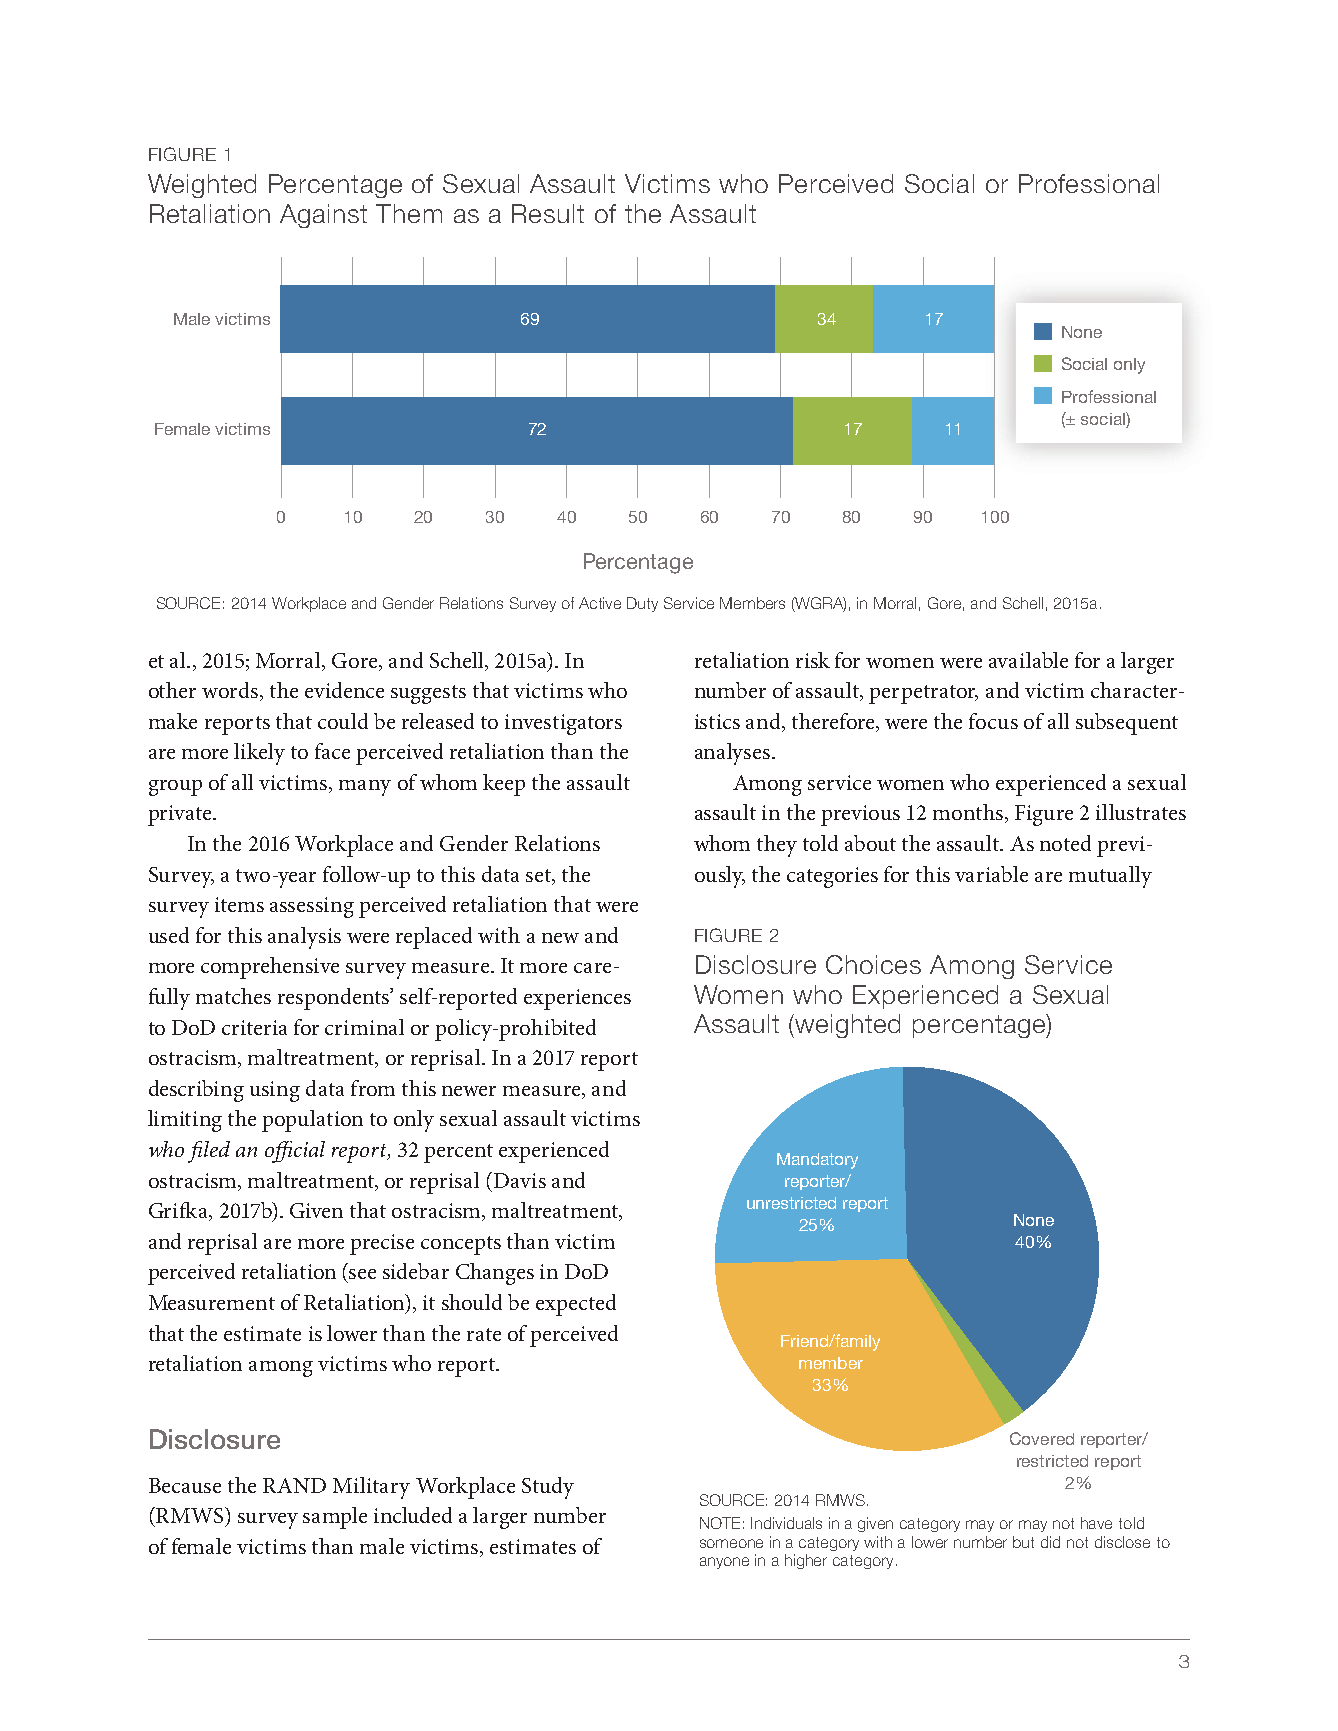 The height and width of the document is (1731, 1338). What do you see at coordinates (923, 694) in the document?
I see `perpetrator` at bounding box center [923, 694].
